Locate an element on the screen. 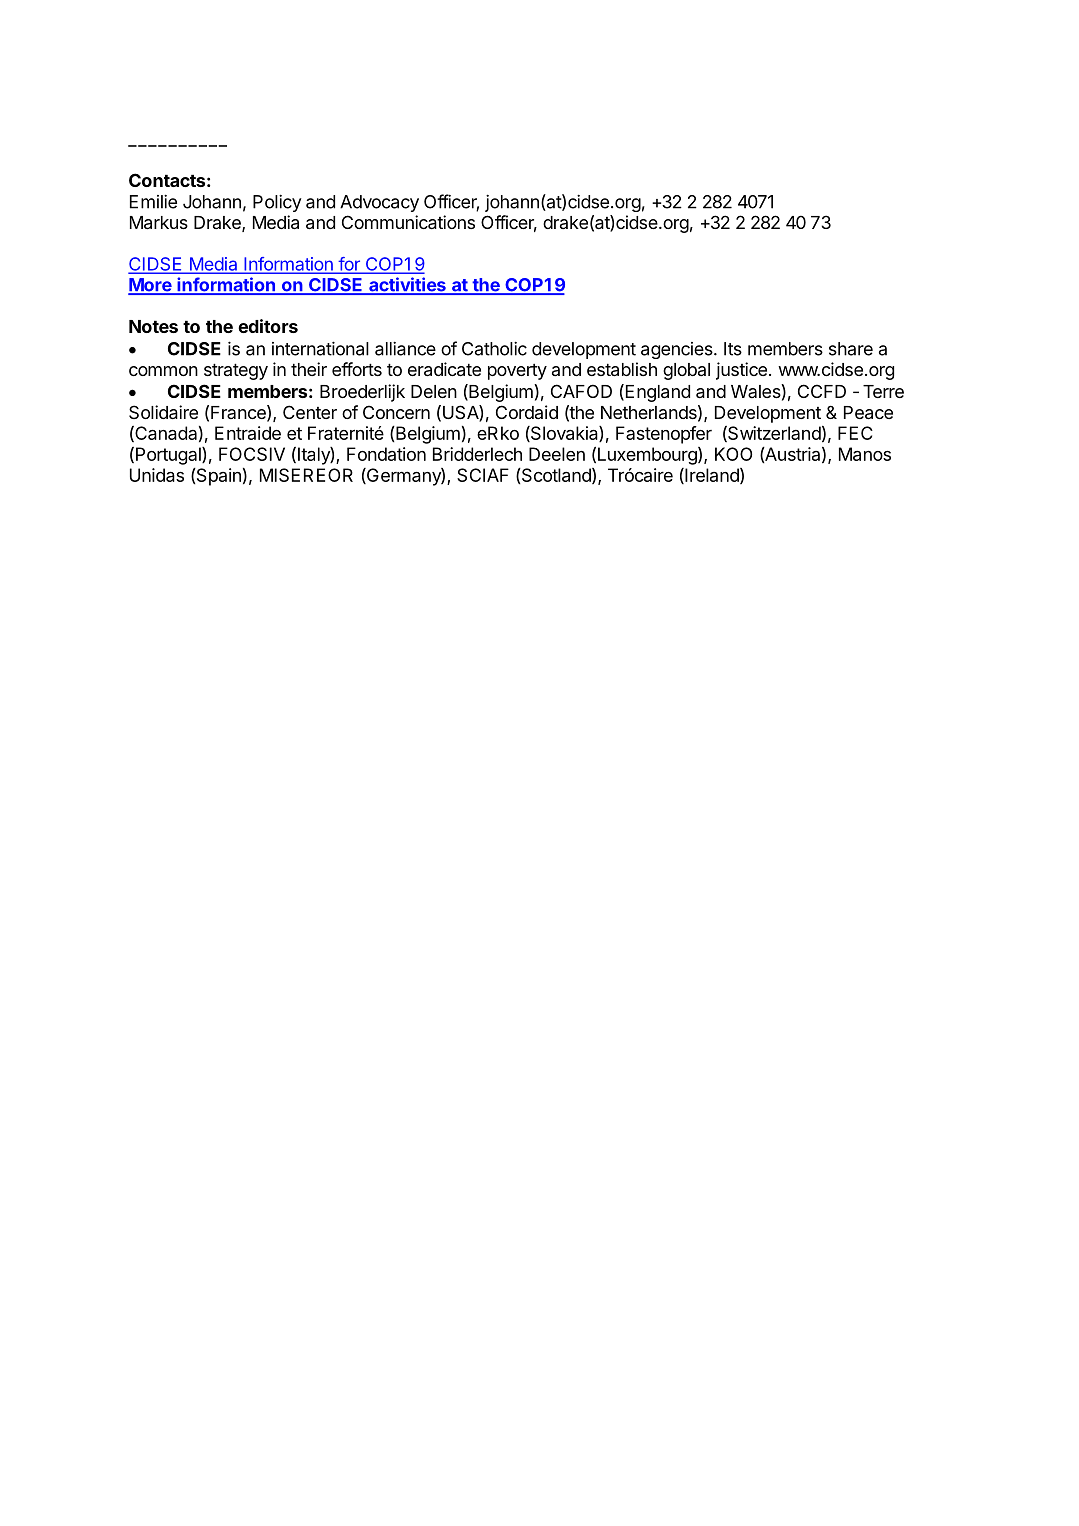 The image size is (1079, 1526). Its is located at coordinates (733, 349).
